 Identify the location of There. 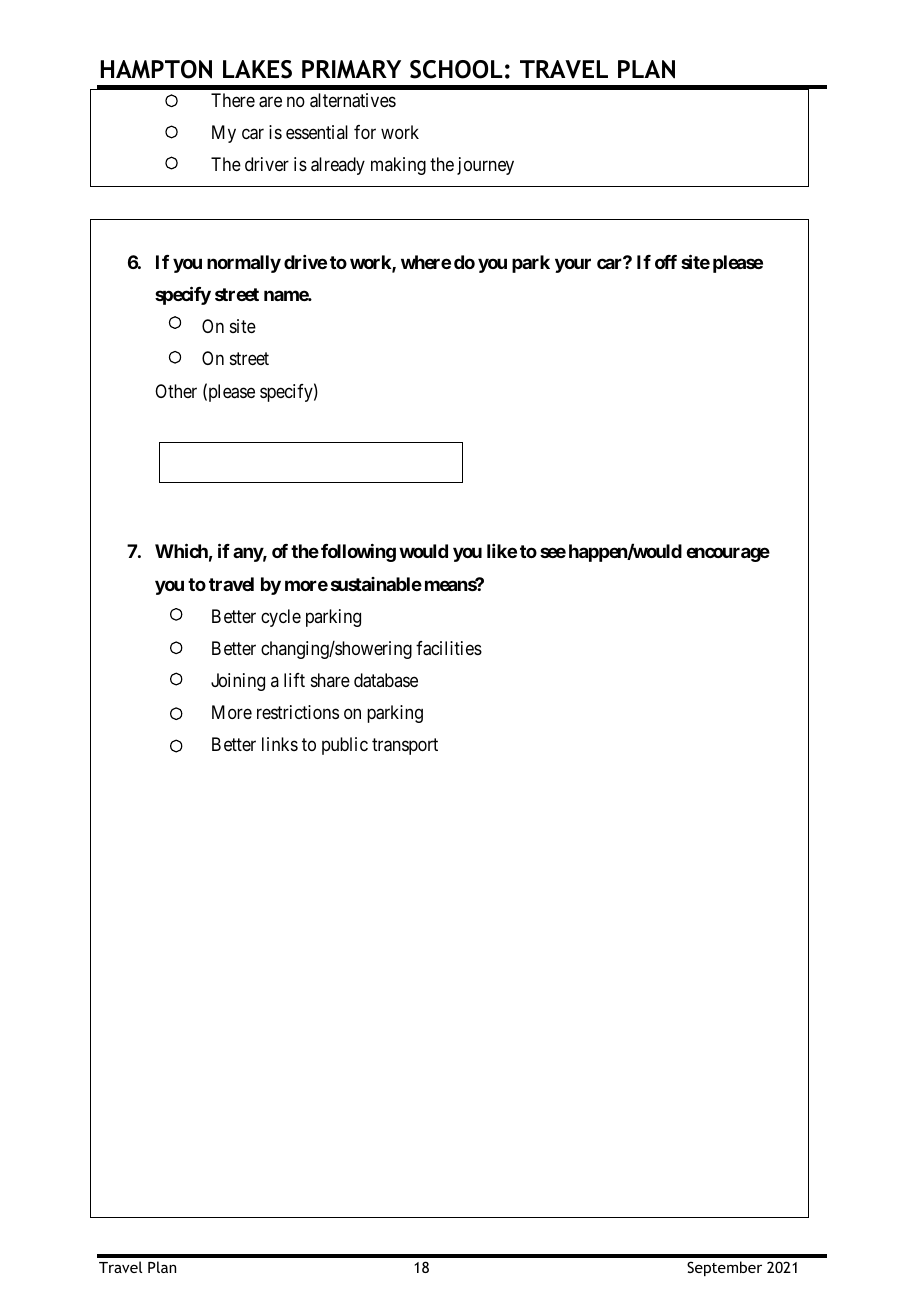
(233, 100).
